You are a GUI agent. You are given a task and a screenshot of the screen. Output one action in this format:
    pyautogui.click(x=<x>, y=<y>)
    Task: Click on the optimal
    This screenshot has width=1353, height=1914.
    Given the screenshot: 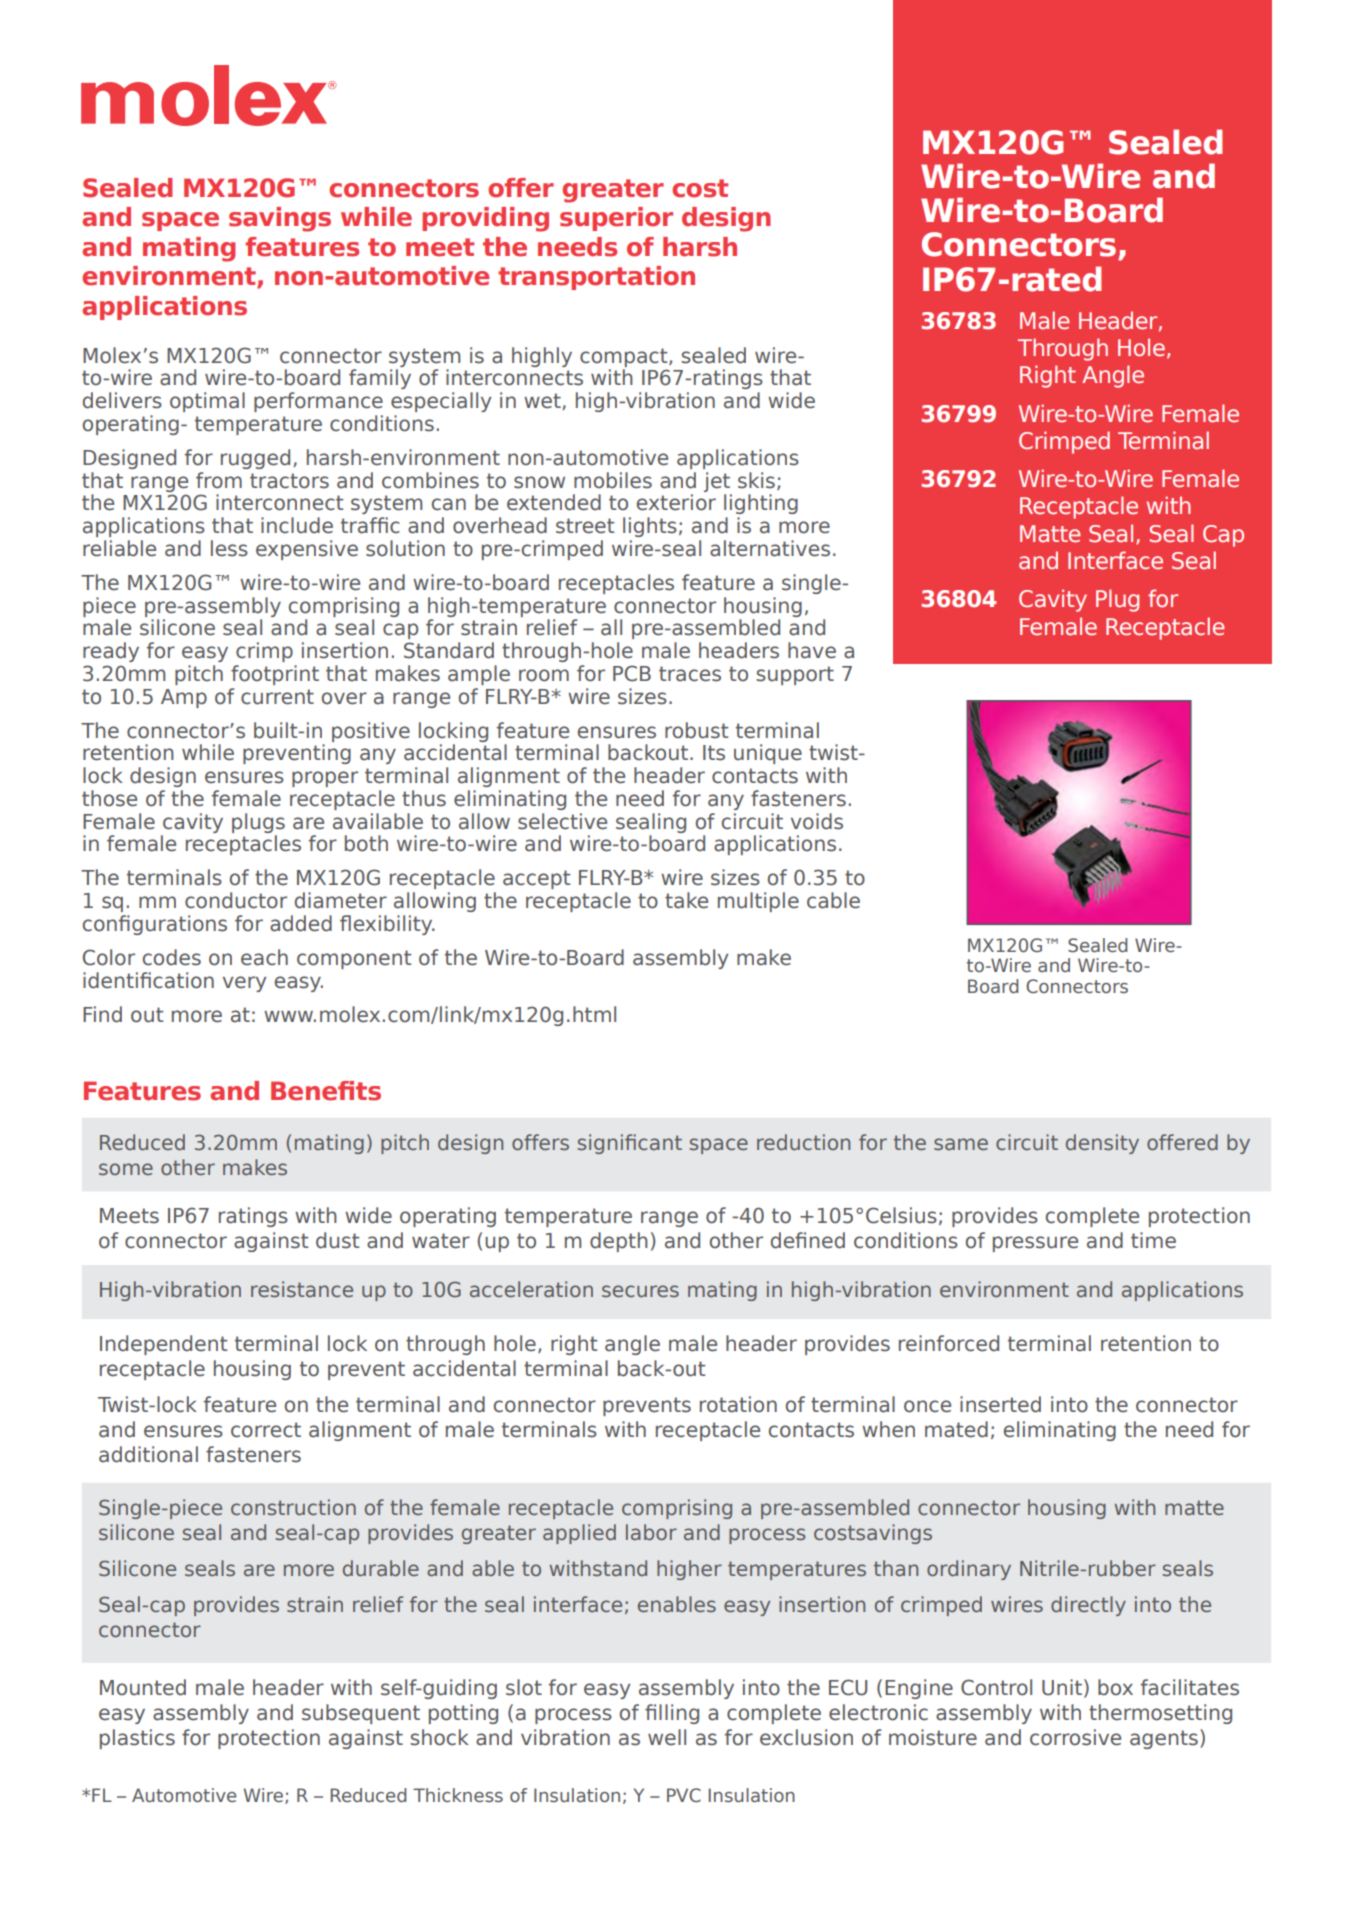 What is the action you would take?
    pyautogui.click(x=207, y=402)
